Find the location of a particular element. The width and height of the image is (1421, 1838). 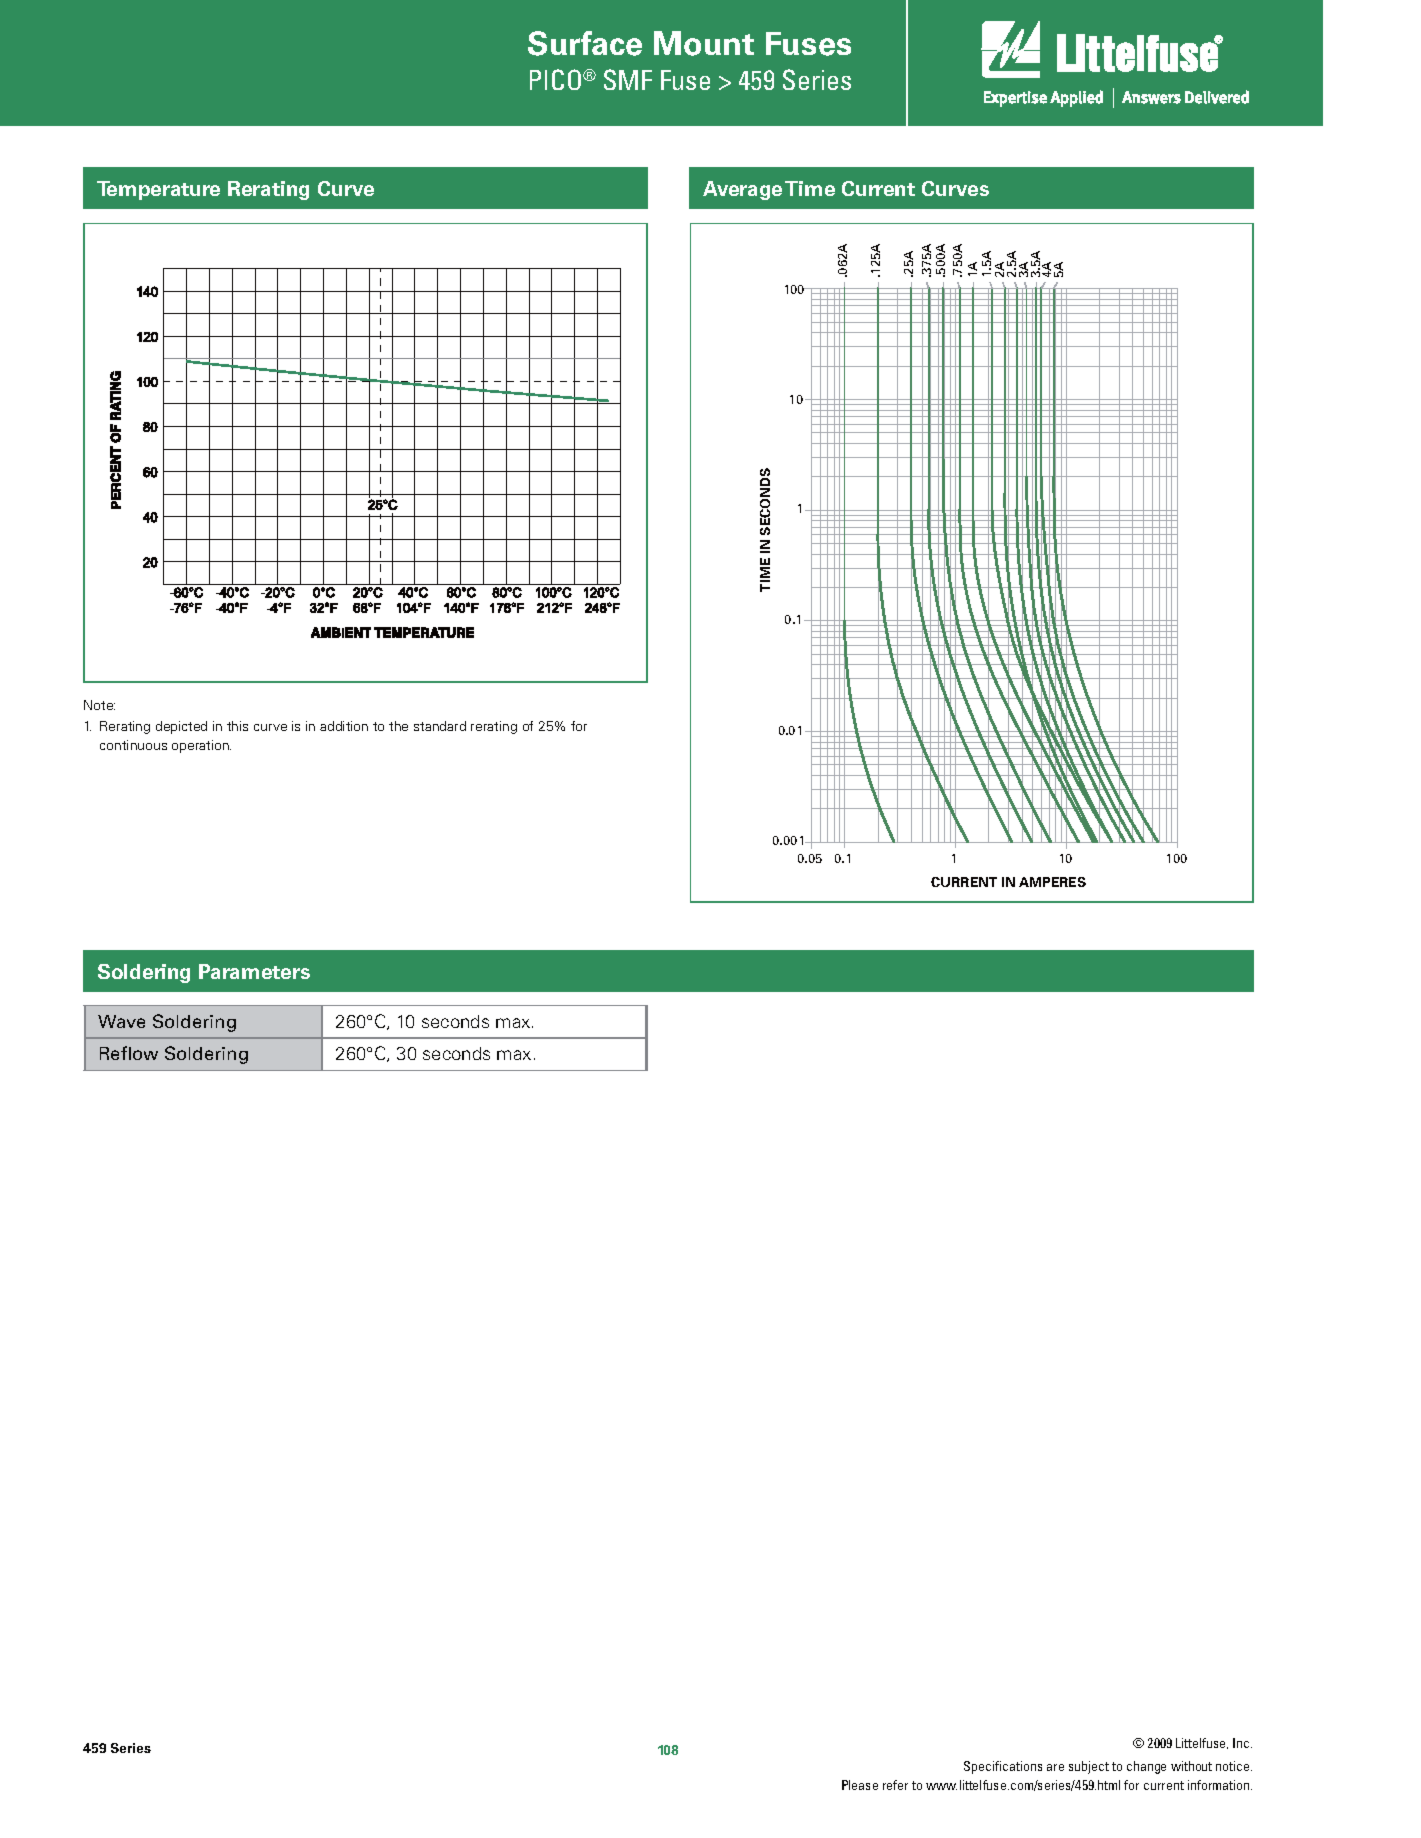

this is located at coordinates (237, 726).
